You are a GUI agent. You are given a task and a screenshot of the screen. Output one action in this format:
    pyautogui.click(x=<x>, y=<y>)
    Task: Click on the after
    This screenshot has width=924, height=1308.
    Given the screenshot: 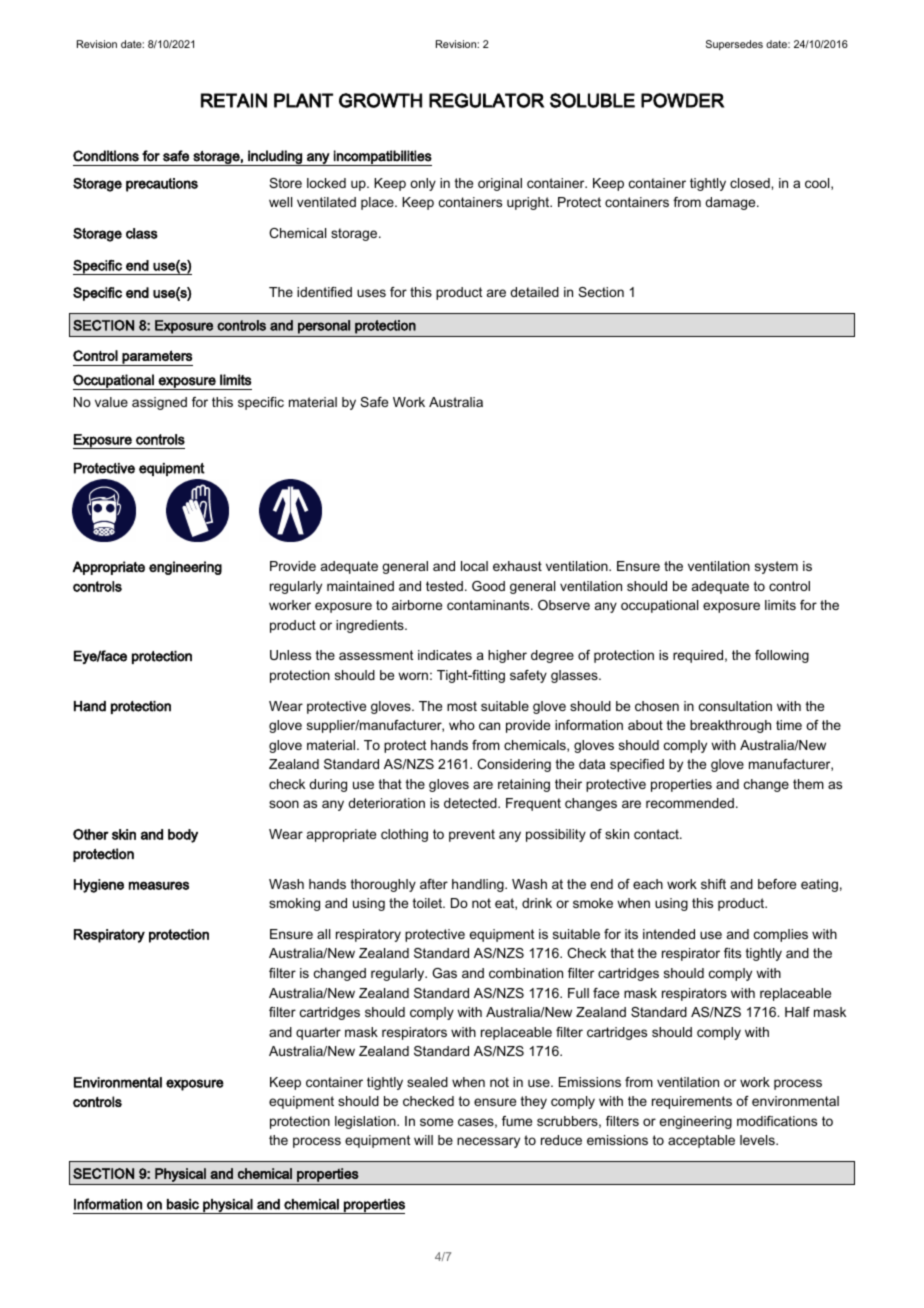 What is the action you would take?
    pyautogui.click(x=434, y=884)
